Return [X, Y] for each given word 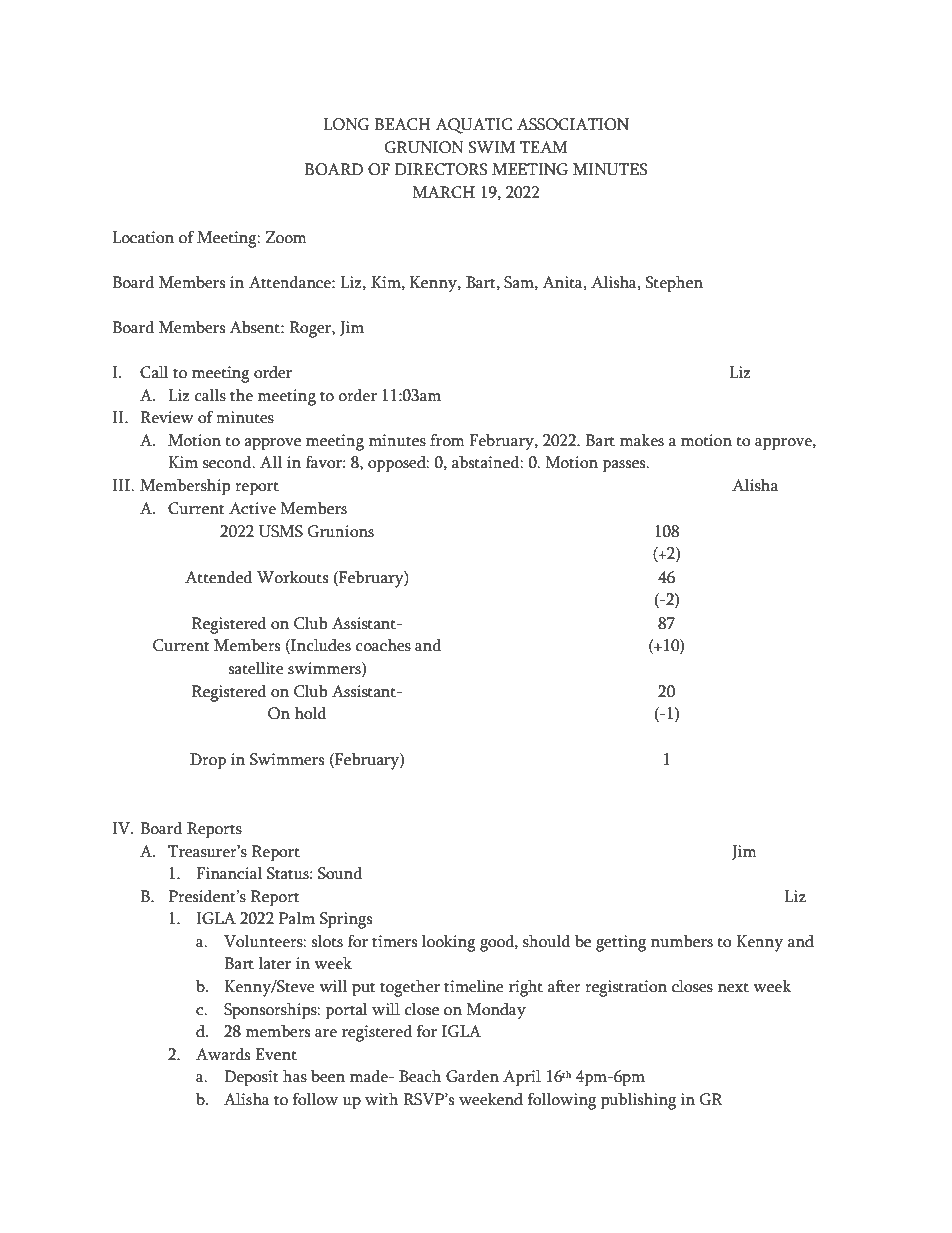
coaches [383, 645]
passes [625, 466]
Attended [218, 577]
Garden [472, 1076]
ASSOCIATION [573, 124]
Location [143, 237]
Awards [223, 1054]
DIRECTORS [441, 169]
